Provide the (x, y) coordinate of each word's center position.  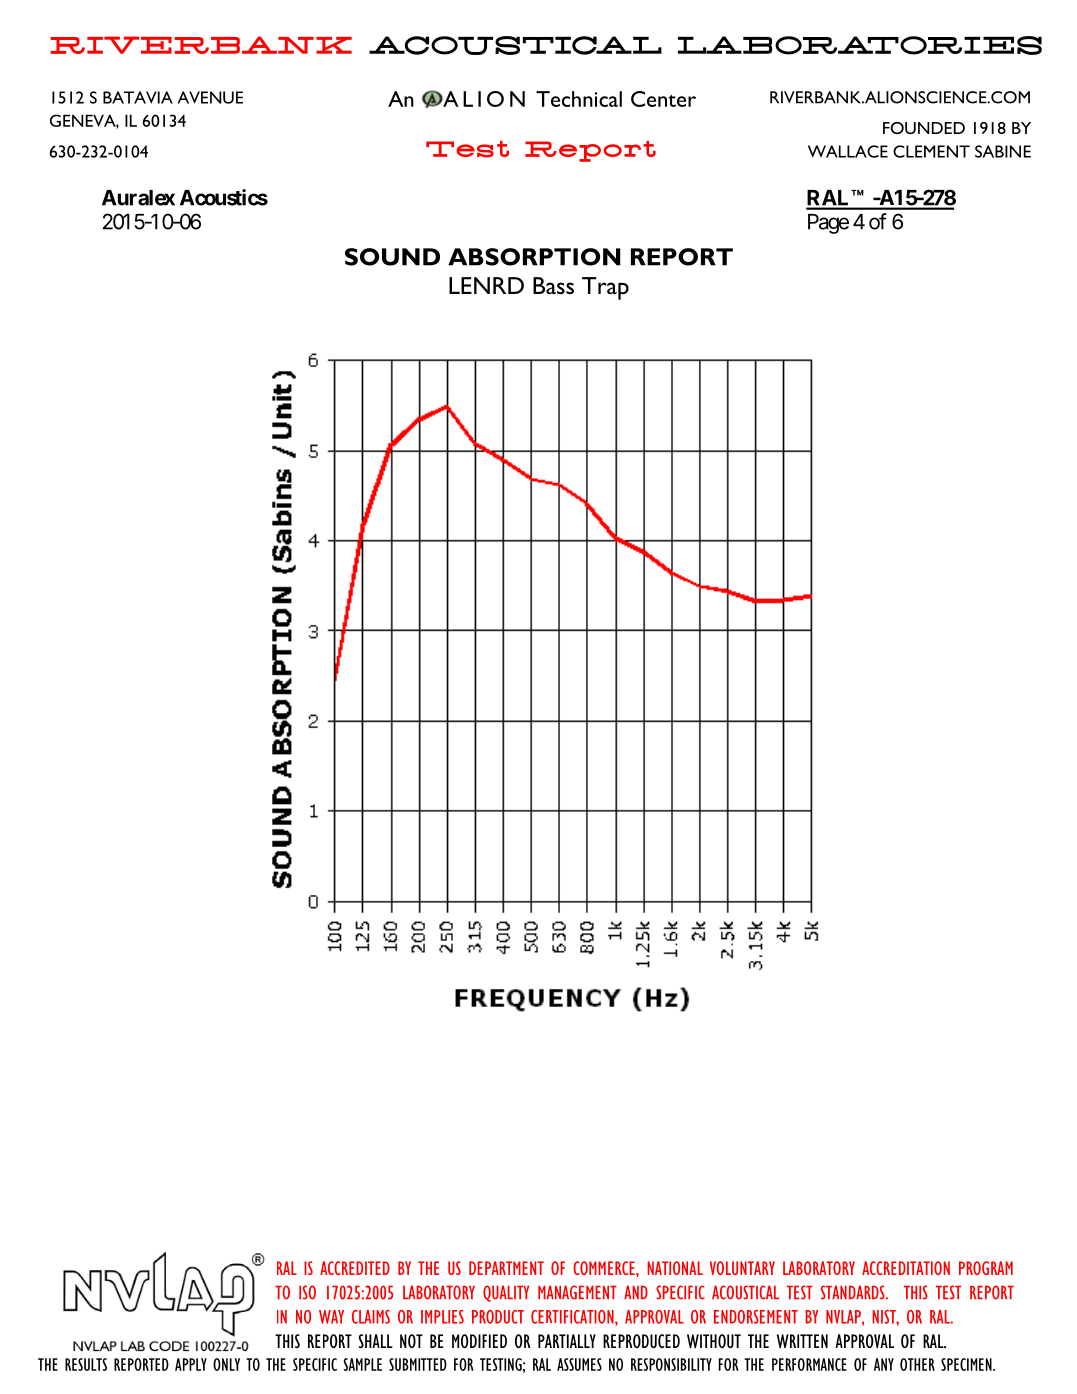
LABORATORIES (860, 45)
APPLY (191, 1364)
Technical (579, 99)
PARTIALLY (567, 1341)
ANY (884, 1364)
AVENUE (210, 97)
